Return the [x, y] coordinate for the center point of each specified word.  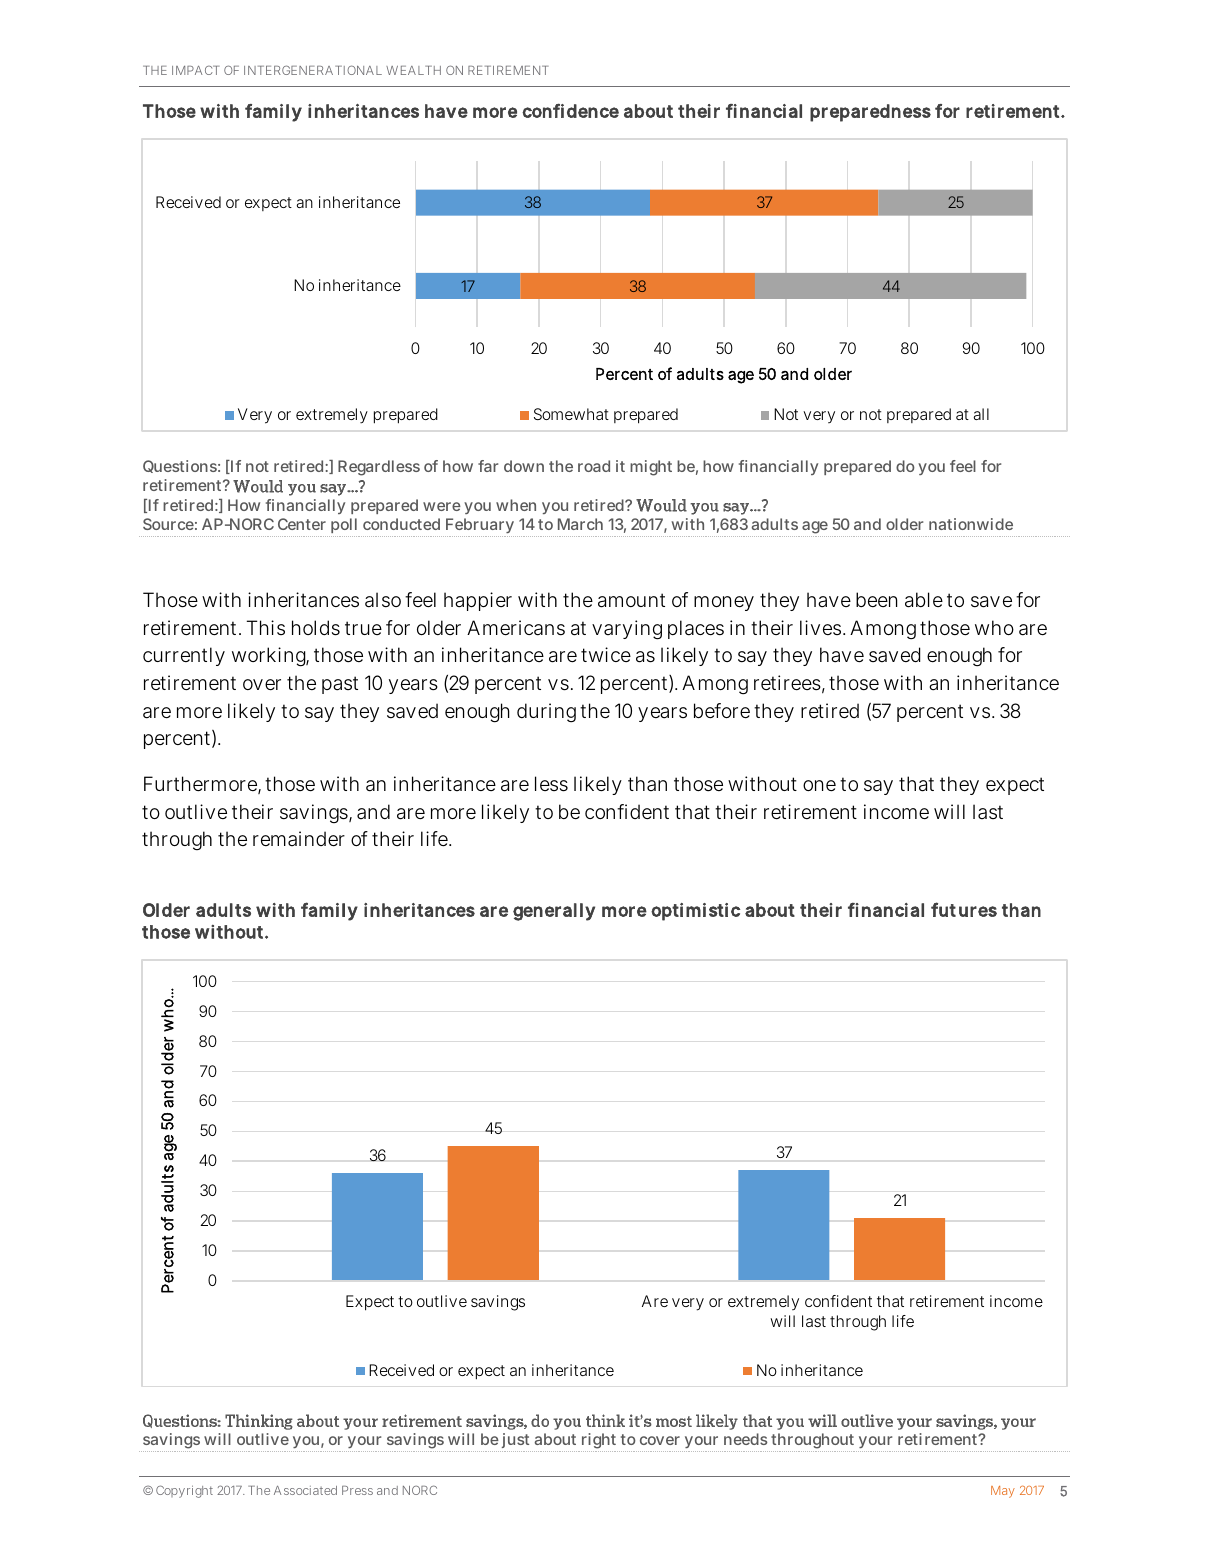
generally [554, 912]
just [516, 1442]
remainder [299, 839]
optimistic [695, 912]
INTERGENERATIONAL [313, 70]
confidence [570, 110]
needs [745, 1439]
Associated [305, 1490]
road [594, 466]
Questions [181, 466]
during [546, 713]
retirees [789, 684]
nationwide [971, 524]
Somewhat [571, 414]
